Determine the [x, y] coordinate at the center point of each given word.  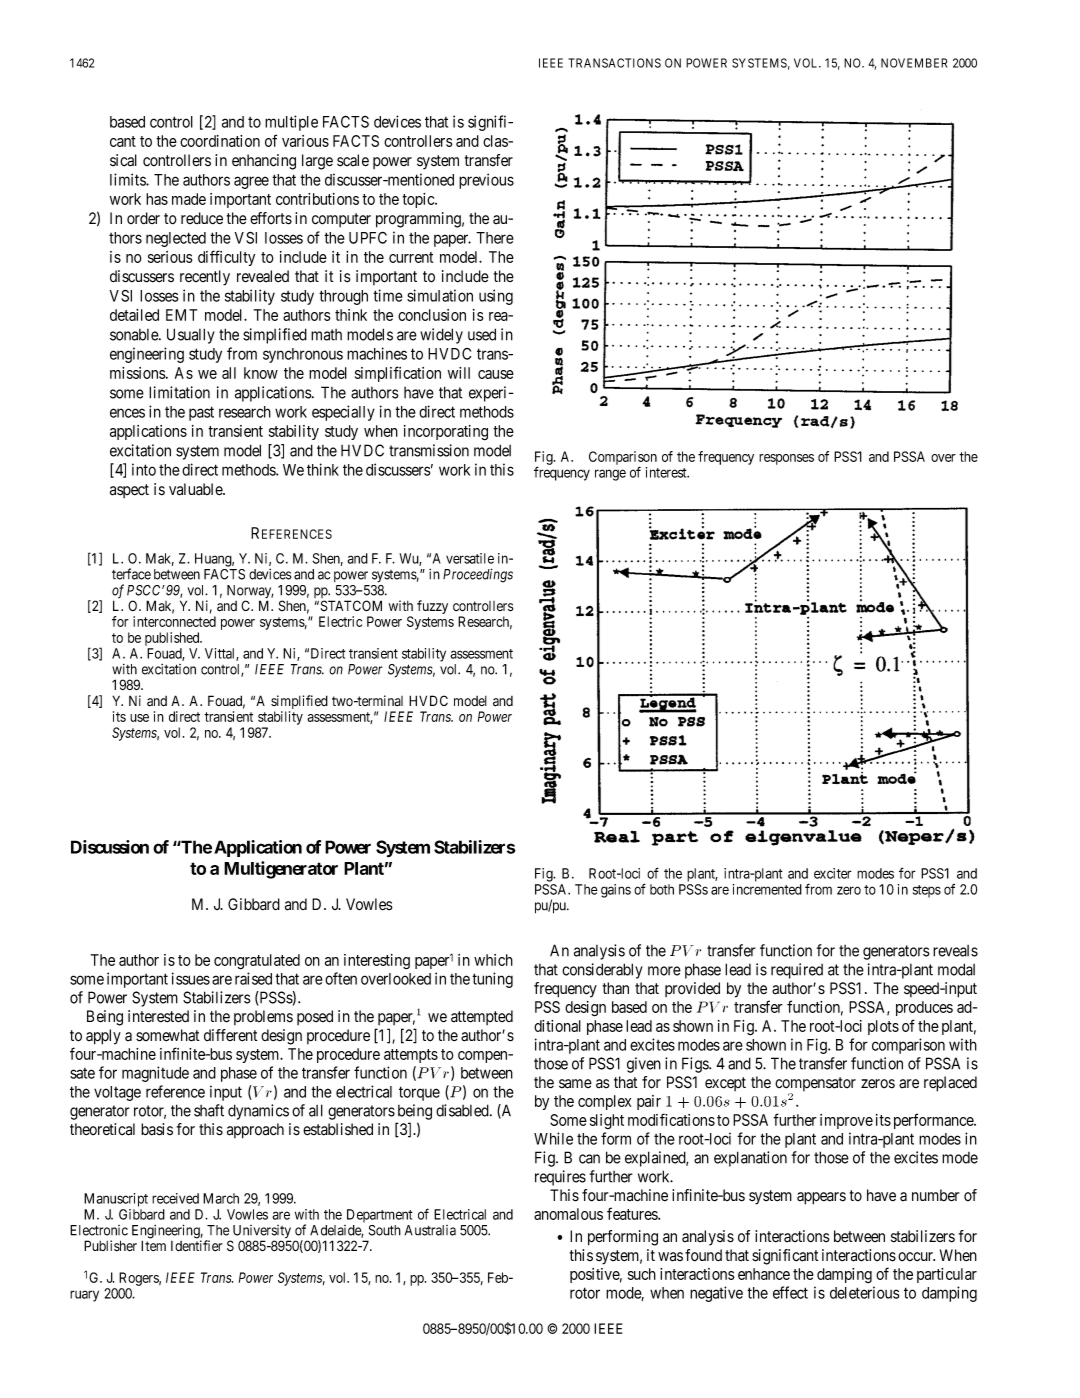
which [493, 960]
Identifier [196, 1246]
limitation [179, 392]
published [173, 639]
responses [786, 459]
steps [927, 891]
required [797, 971]
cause [496, 374]
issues [191, 978]
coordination [220, 141]
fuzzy [432, 607]
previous [486, 181]
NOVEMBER [914, 63]
